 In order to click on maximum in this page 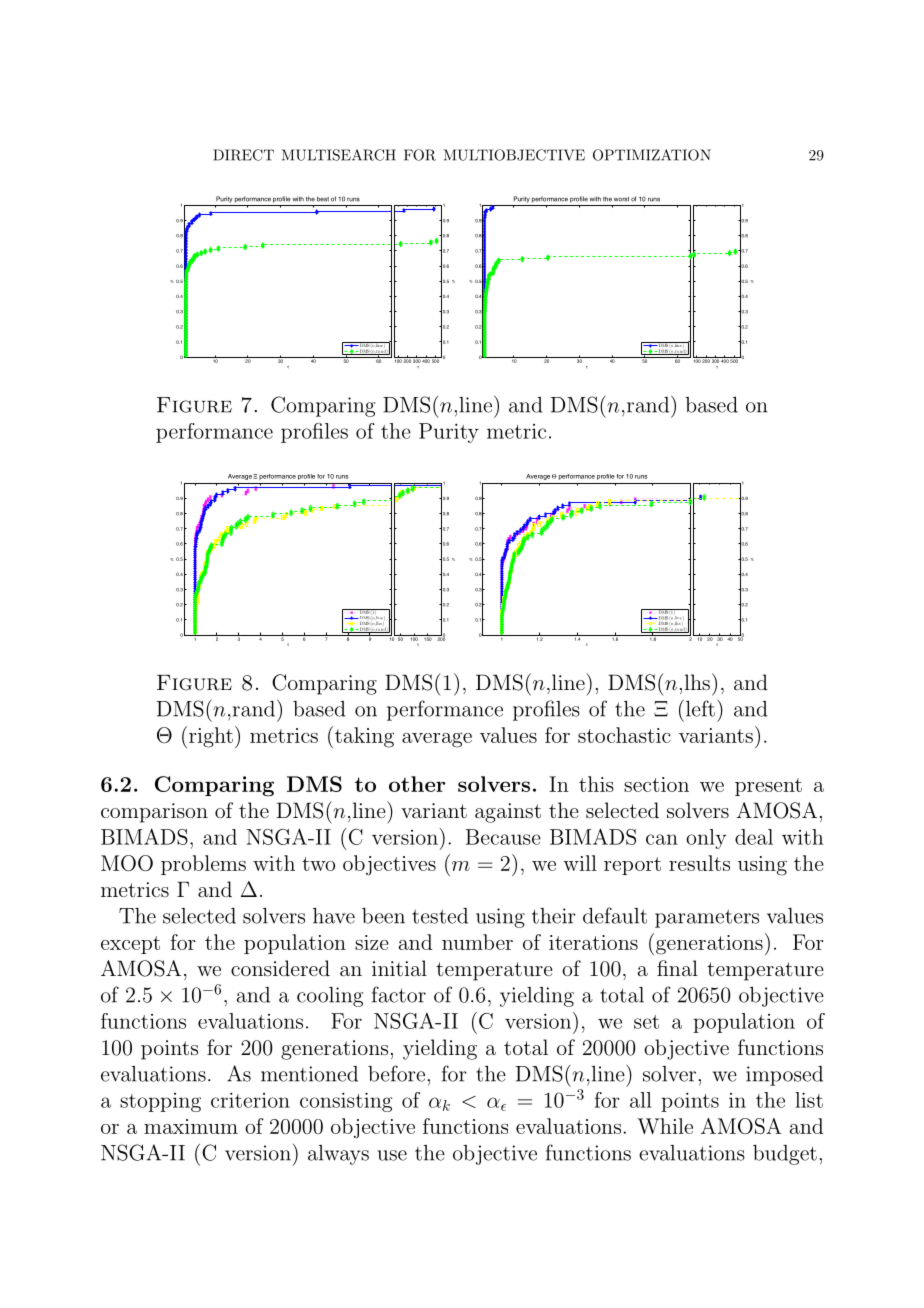, I will do `click(191, 1126)`.
